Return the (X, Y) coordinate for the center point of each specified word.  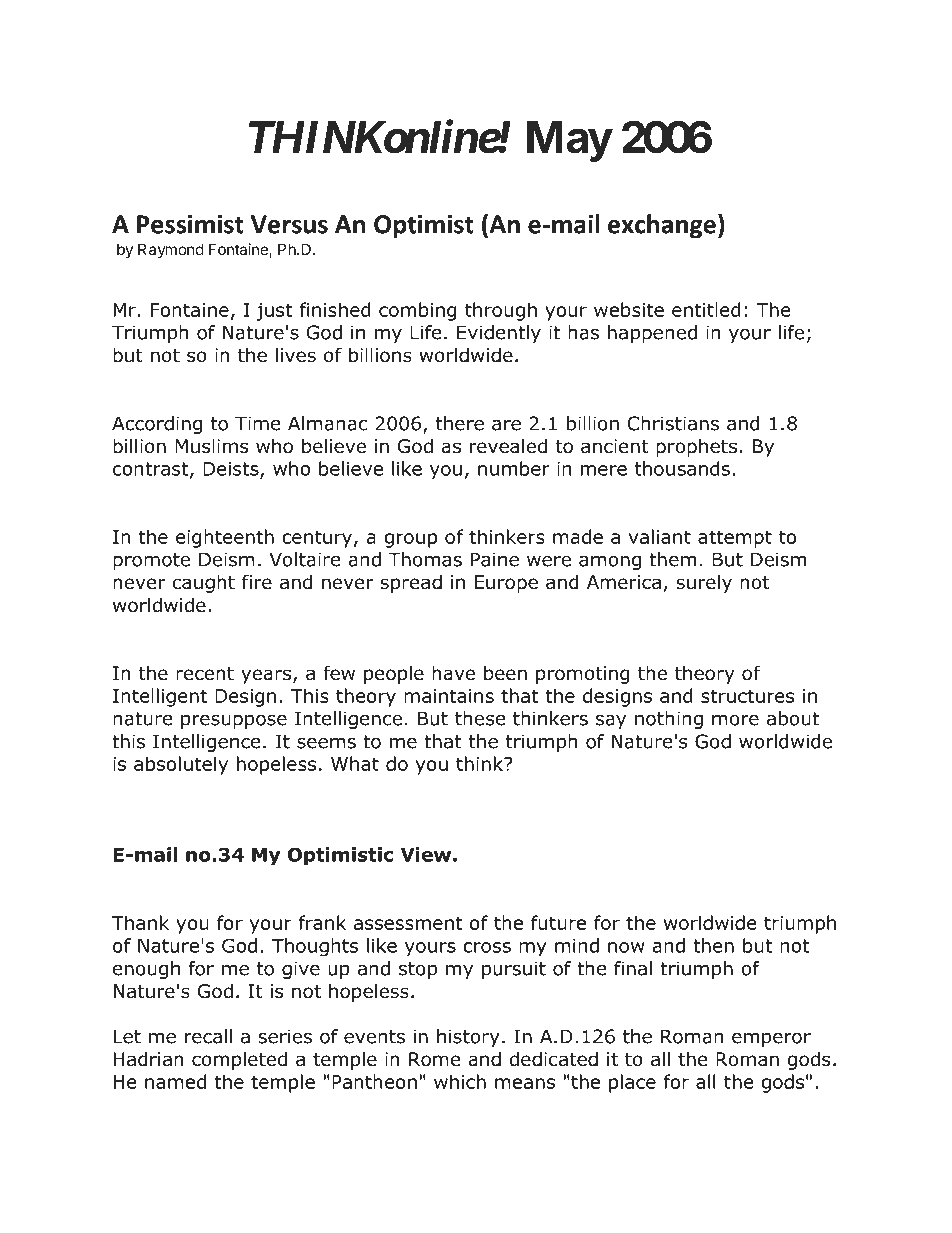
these (480, 718)
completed (239, 1060)
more (735, 720)
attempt (735, 539)
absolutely (181, 765)
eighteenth (225, 538)
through (501, 311)
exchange (662, 226)
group (410, 540)
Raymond (171, 250)
